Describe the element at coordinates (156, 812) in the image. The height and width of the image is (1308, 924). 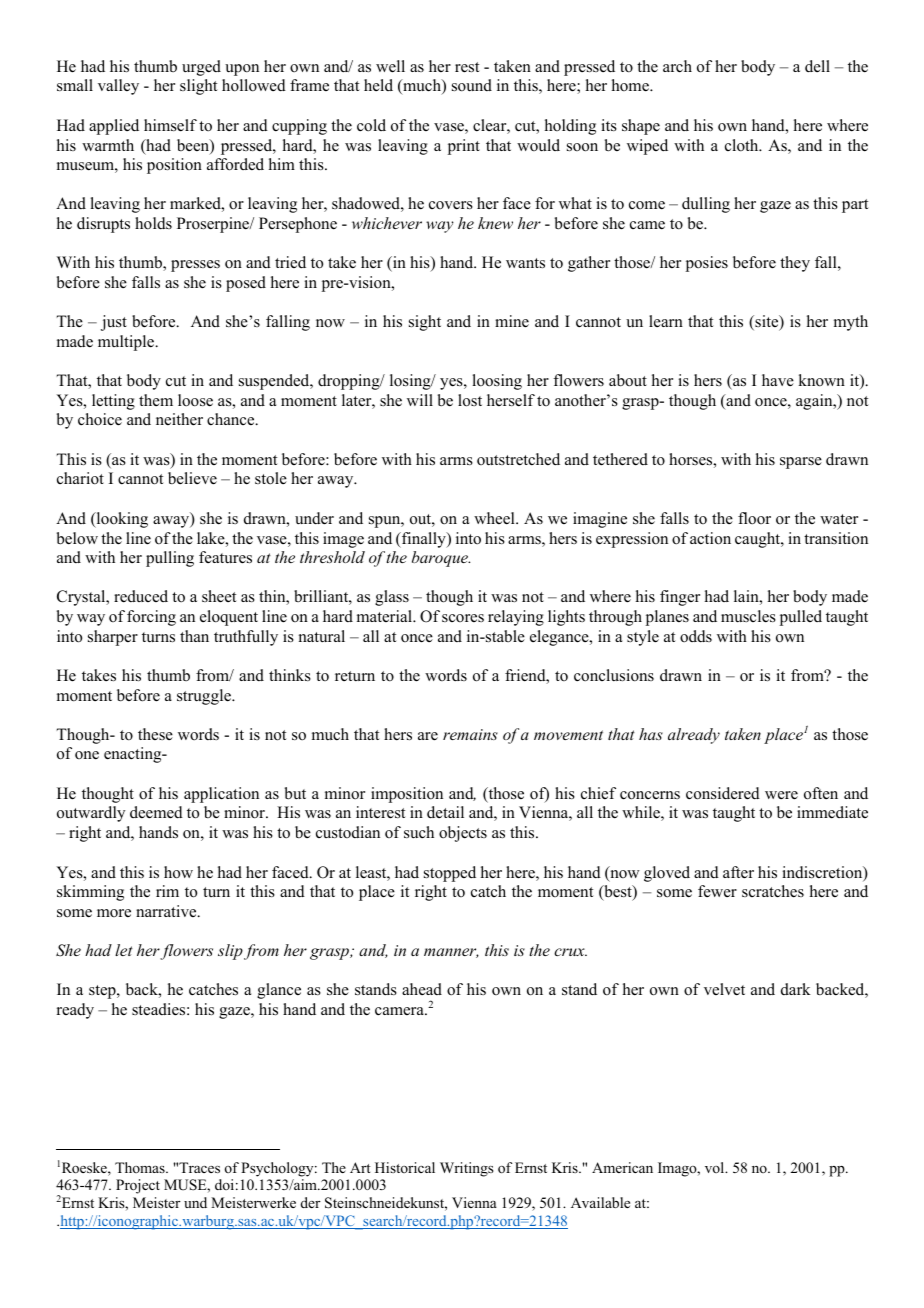
I see `deemed` at that location.
